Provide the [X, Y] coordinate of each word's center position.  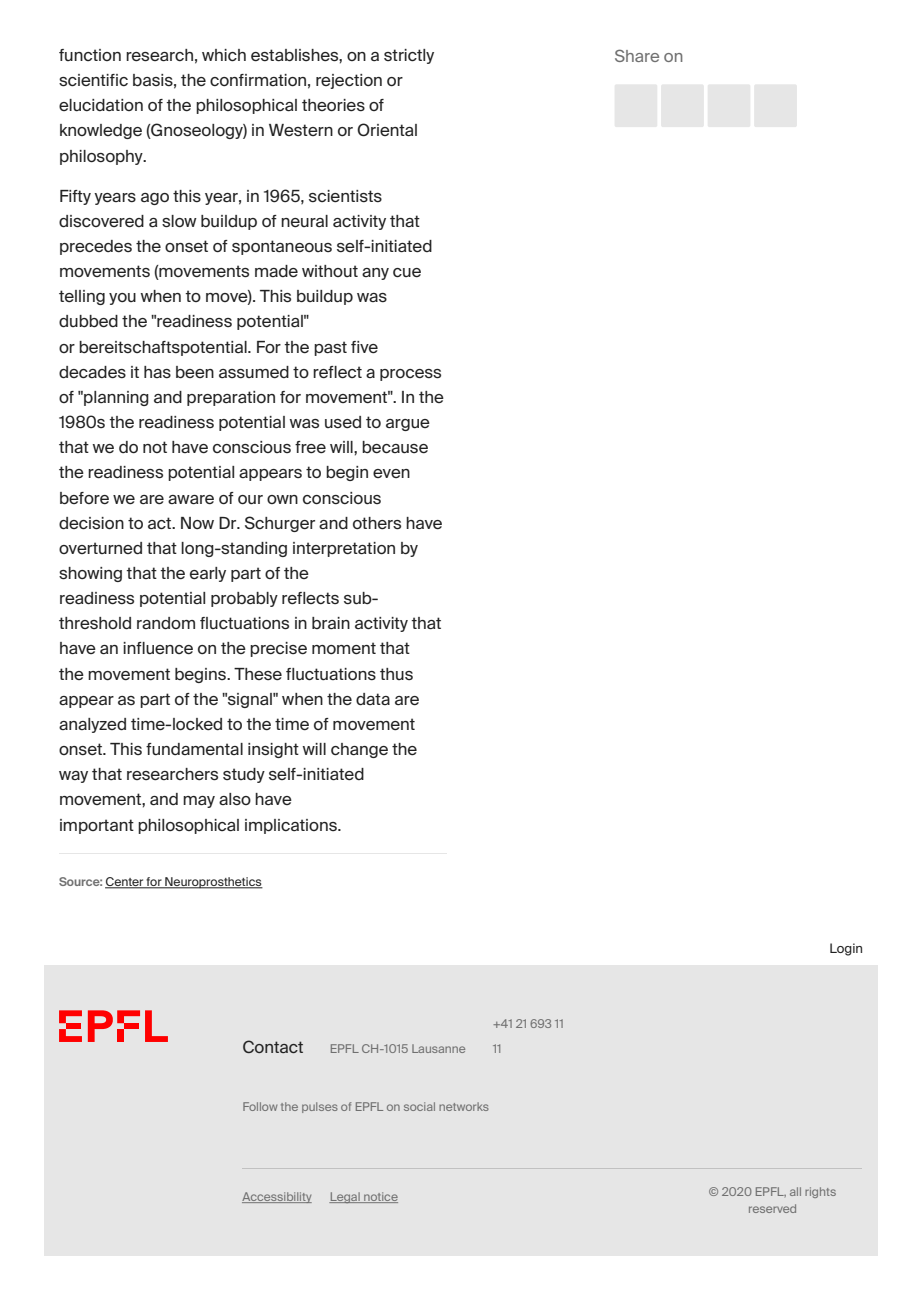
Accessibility [277, 1197]
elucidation [101, 105]
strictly [409, 56]
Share [637, 55]
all [795, 1191]
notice [380, 1197]
